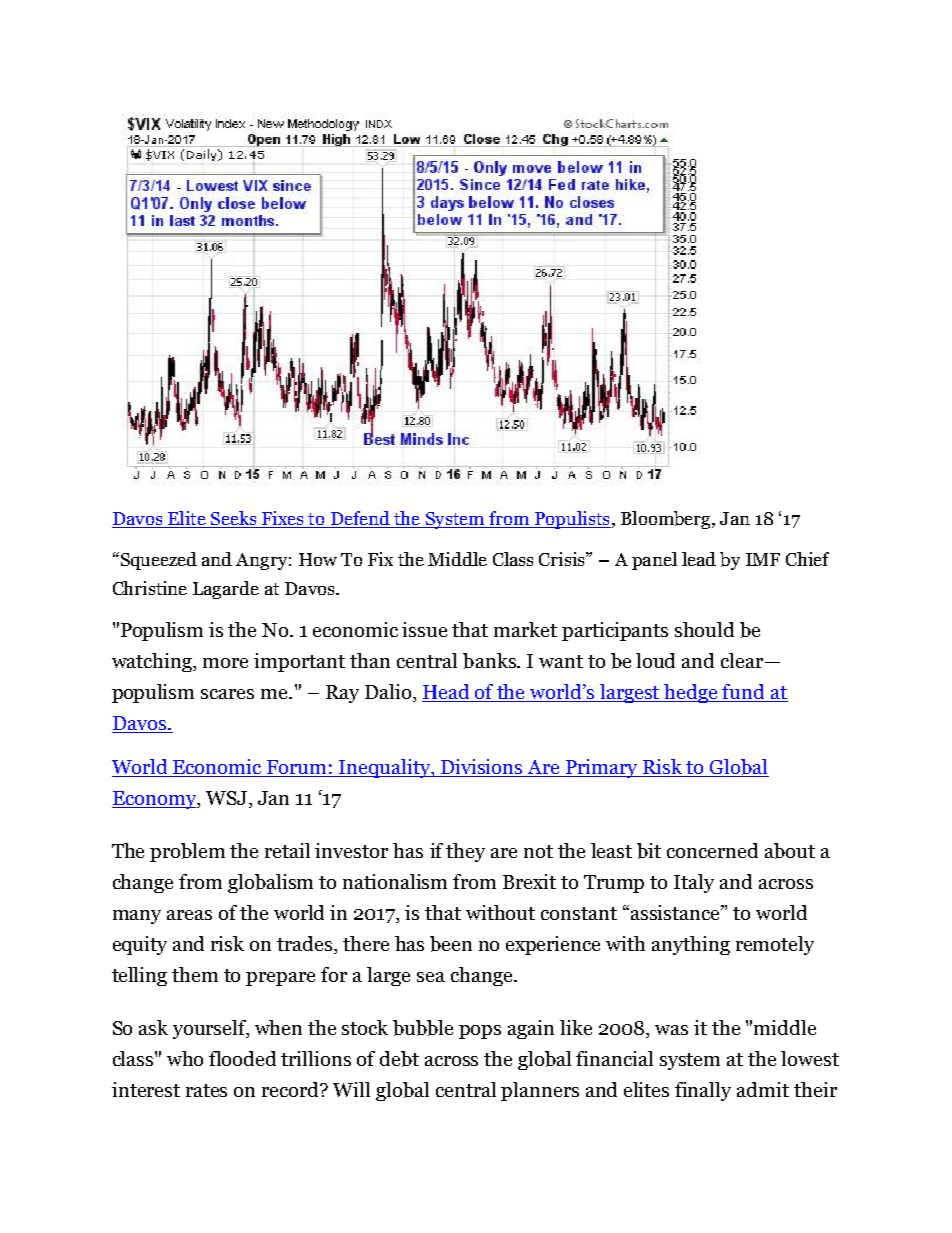 The image size is (952, 1233). I want to click on IMF, so click(763, 559).
